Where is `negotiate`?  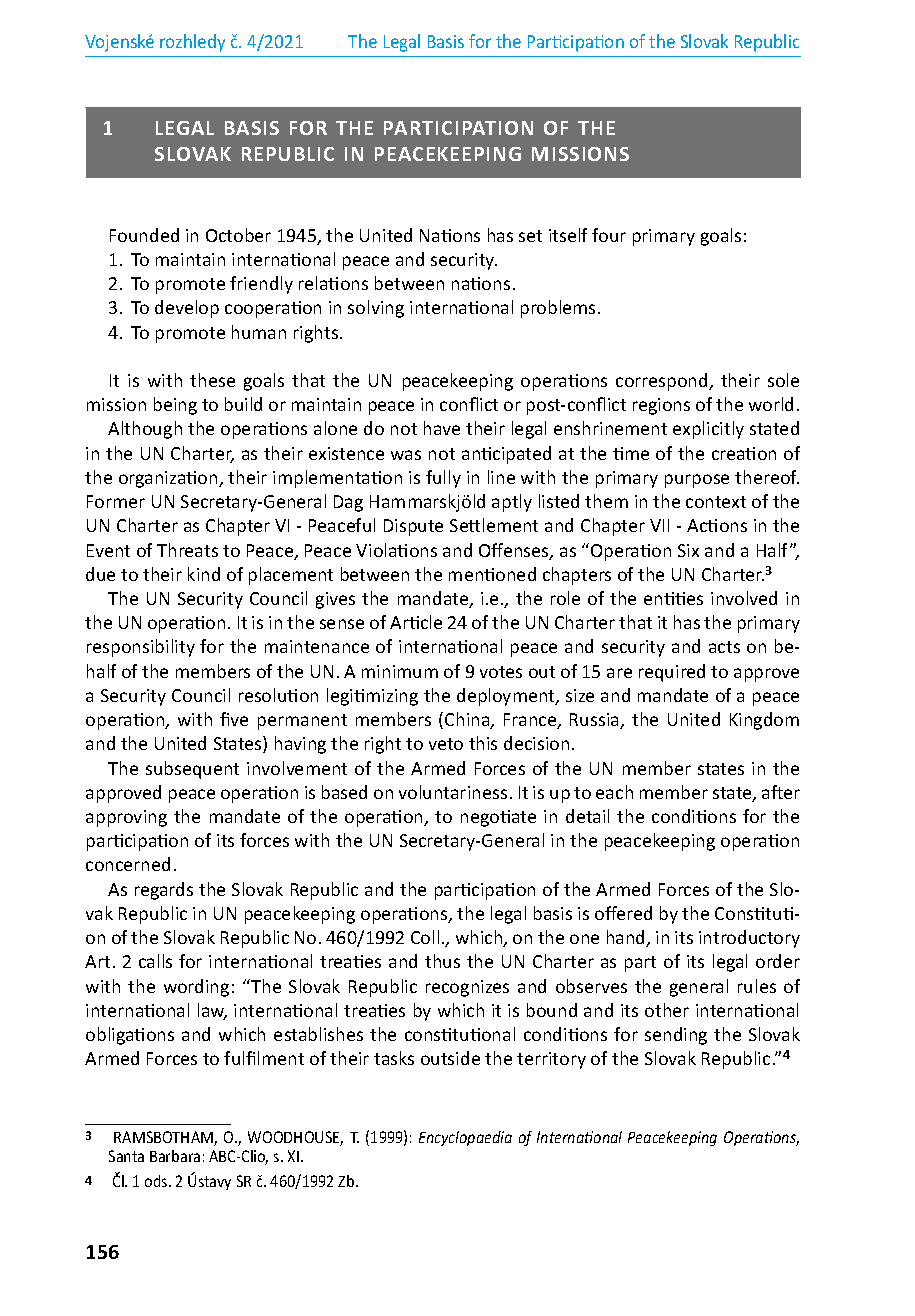 negotiate is located at coordinates (498, 818).
